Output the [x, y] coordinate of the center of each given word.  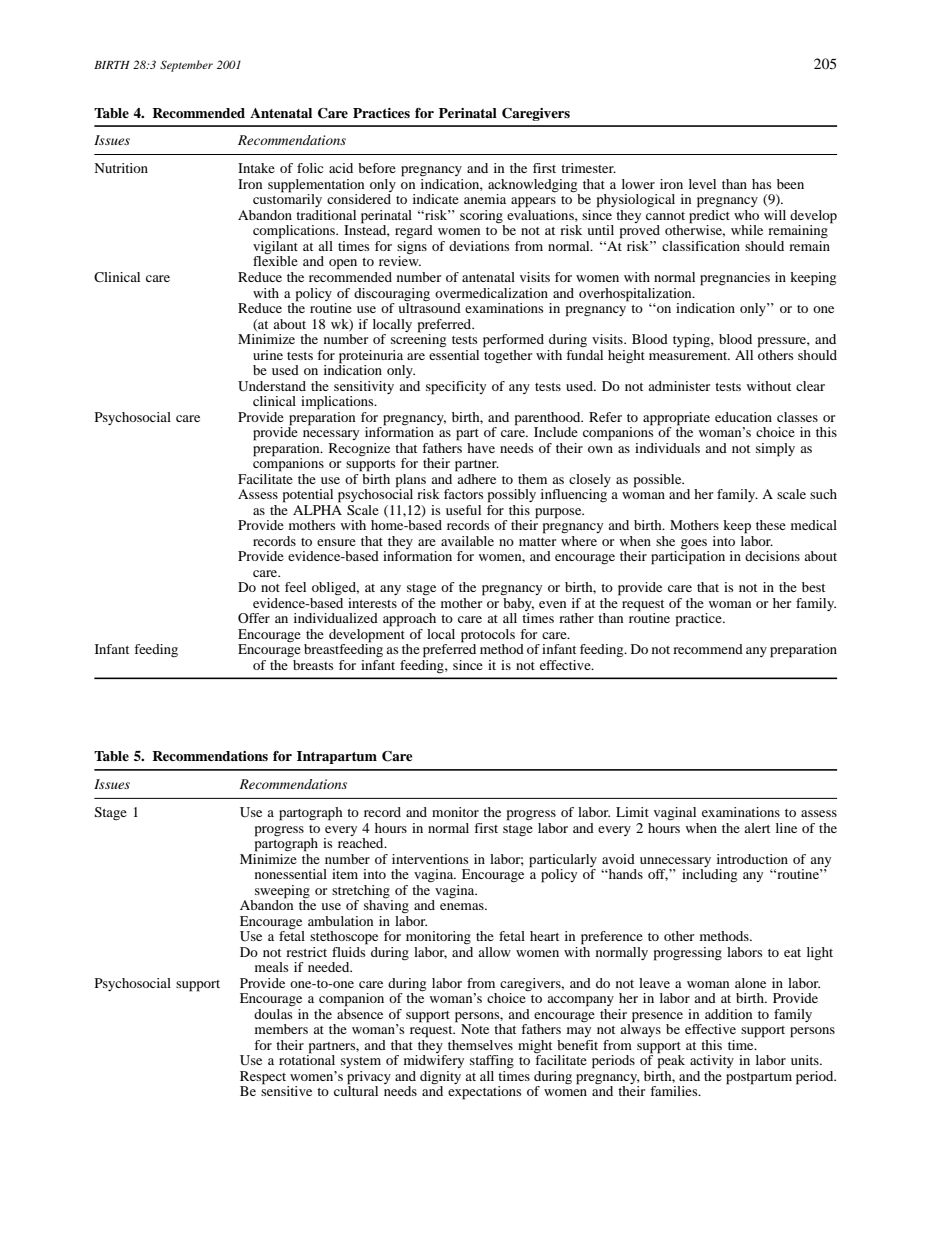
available [467, 541]
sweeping [282, 892]
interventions [430, 859]
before [377, 168]
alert [757, 828]
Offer [254, 618]
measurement [689, 356]
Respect [264, 1079]
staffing [492, 1062]
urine [268, 355]
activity [712, 1061]
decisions [772, 556]
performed [513, 341]
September [186, 66]
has [761, 184]
